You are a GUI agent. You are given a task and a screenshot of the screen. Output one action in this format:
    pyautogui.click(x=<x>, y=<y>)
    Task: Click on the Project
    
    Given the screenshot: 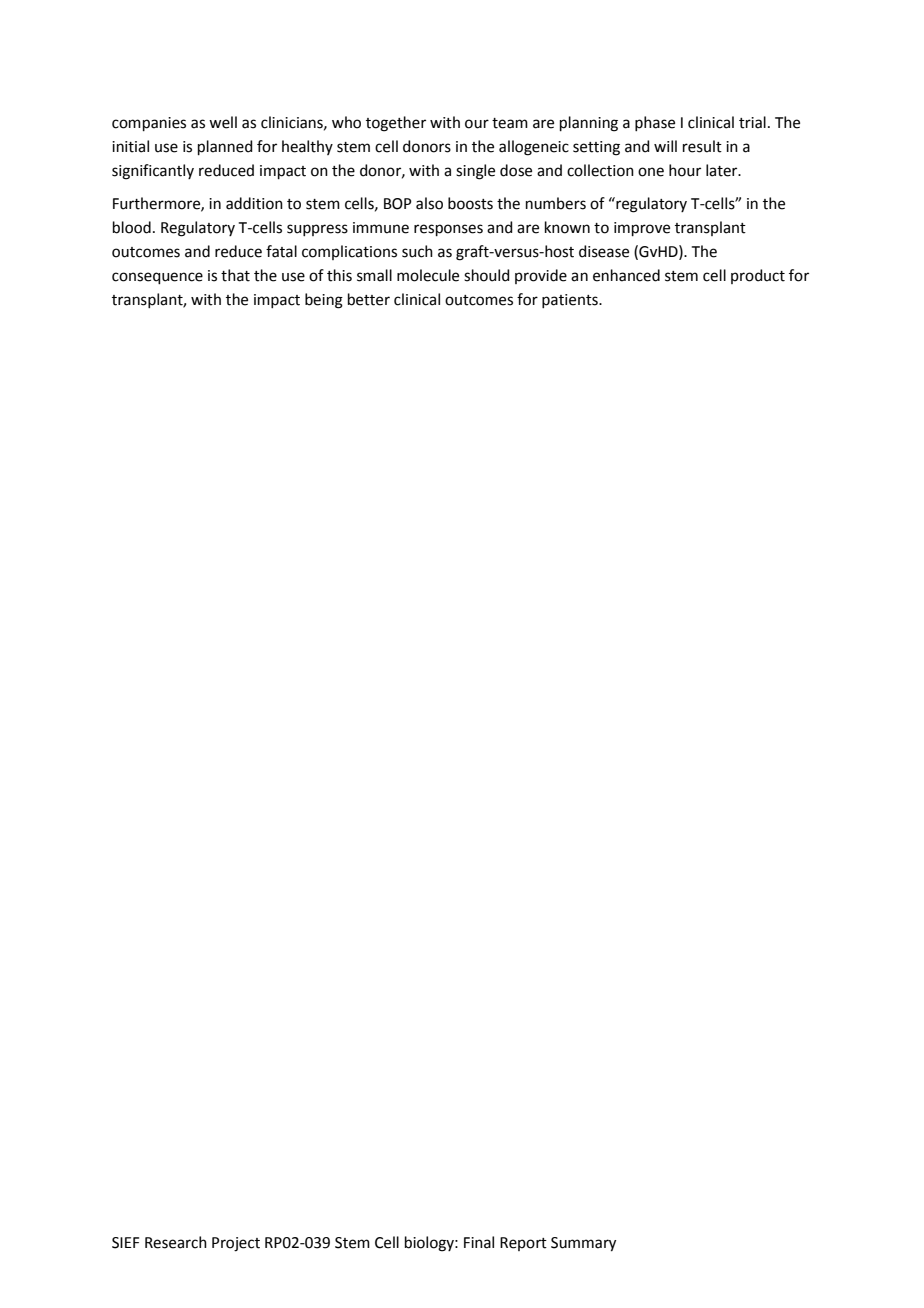 What is the action you would take?
    pyautogui.click(x=236, y=1244)
